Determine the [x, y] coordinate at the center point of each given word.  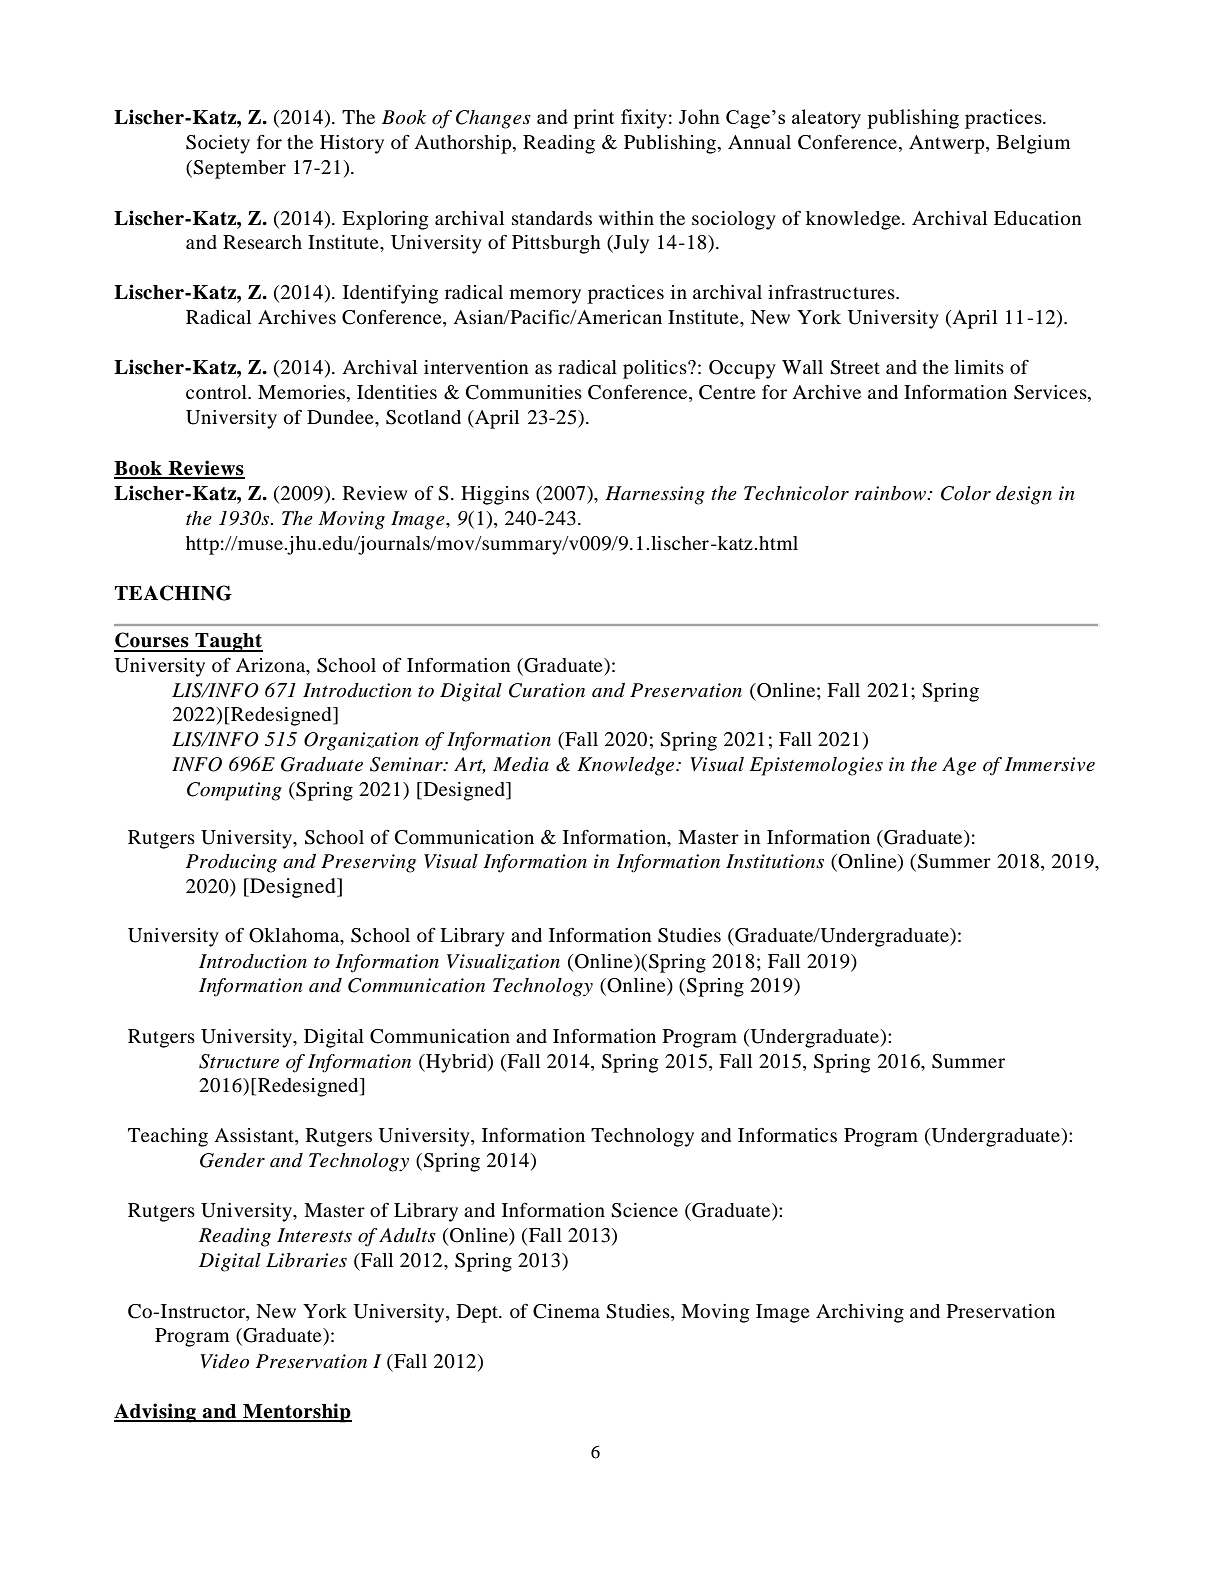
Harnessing [655, 495]
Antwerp [948, 144]
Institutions [775, 861]
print [593, 119]
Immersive [1050, 764]
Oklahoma [295, 936]
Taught [228, 642]
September [239, 169]
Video [224, 1361]
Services [1051, 393]
